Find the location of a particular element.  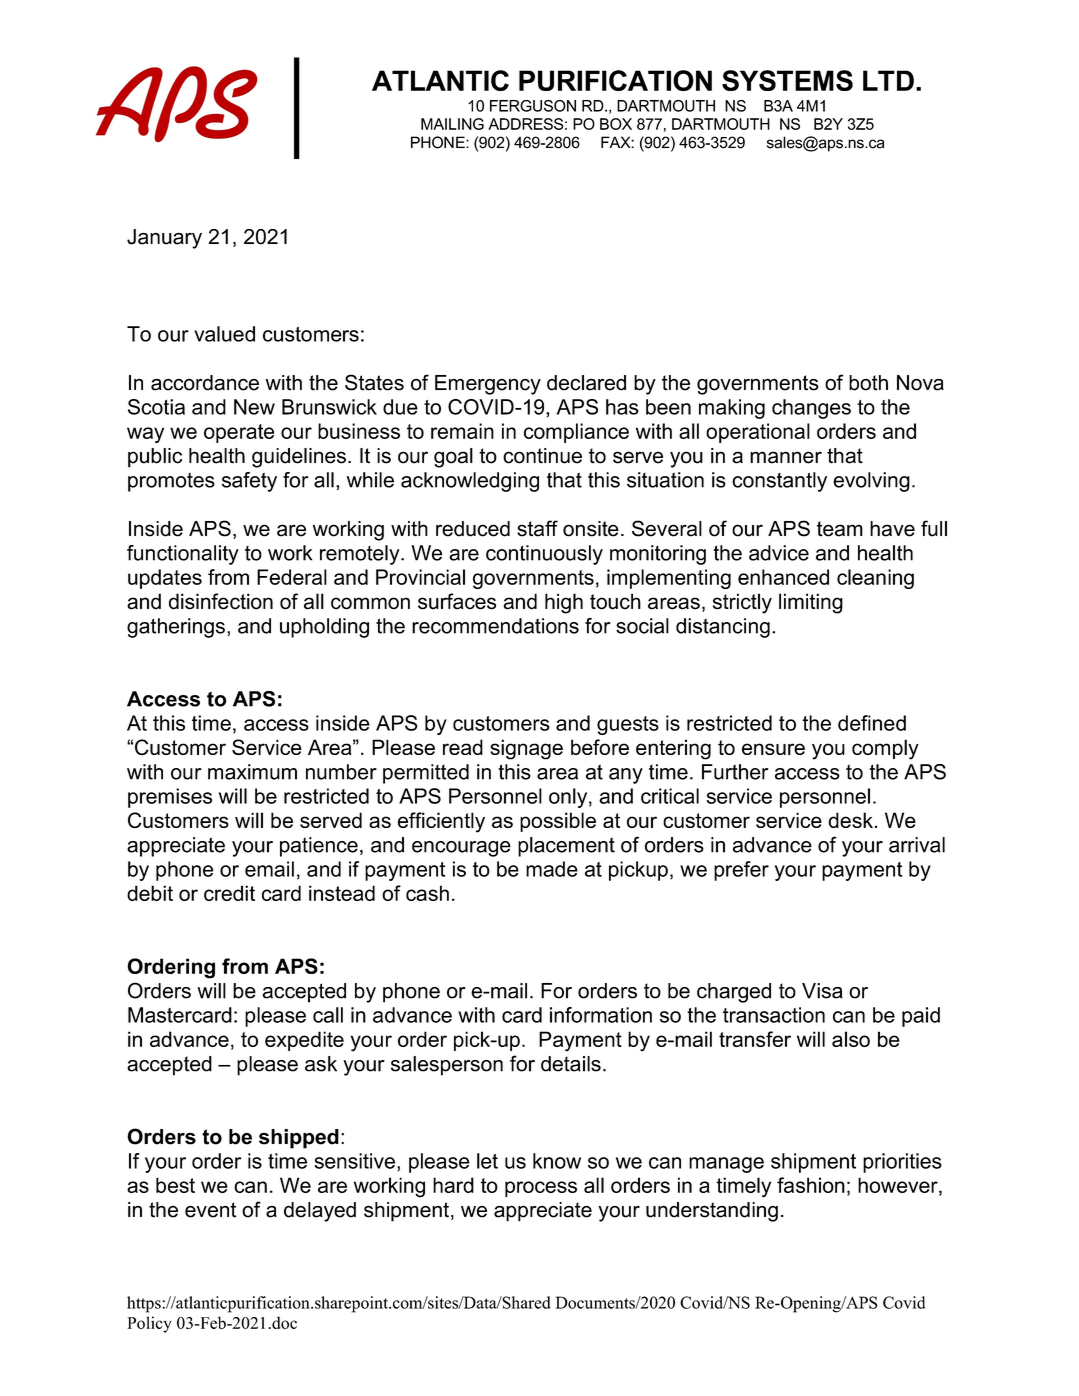

FERGUSON is located at coordinates (533, 106).
